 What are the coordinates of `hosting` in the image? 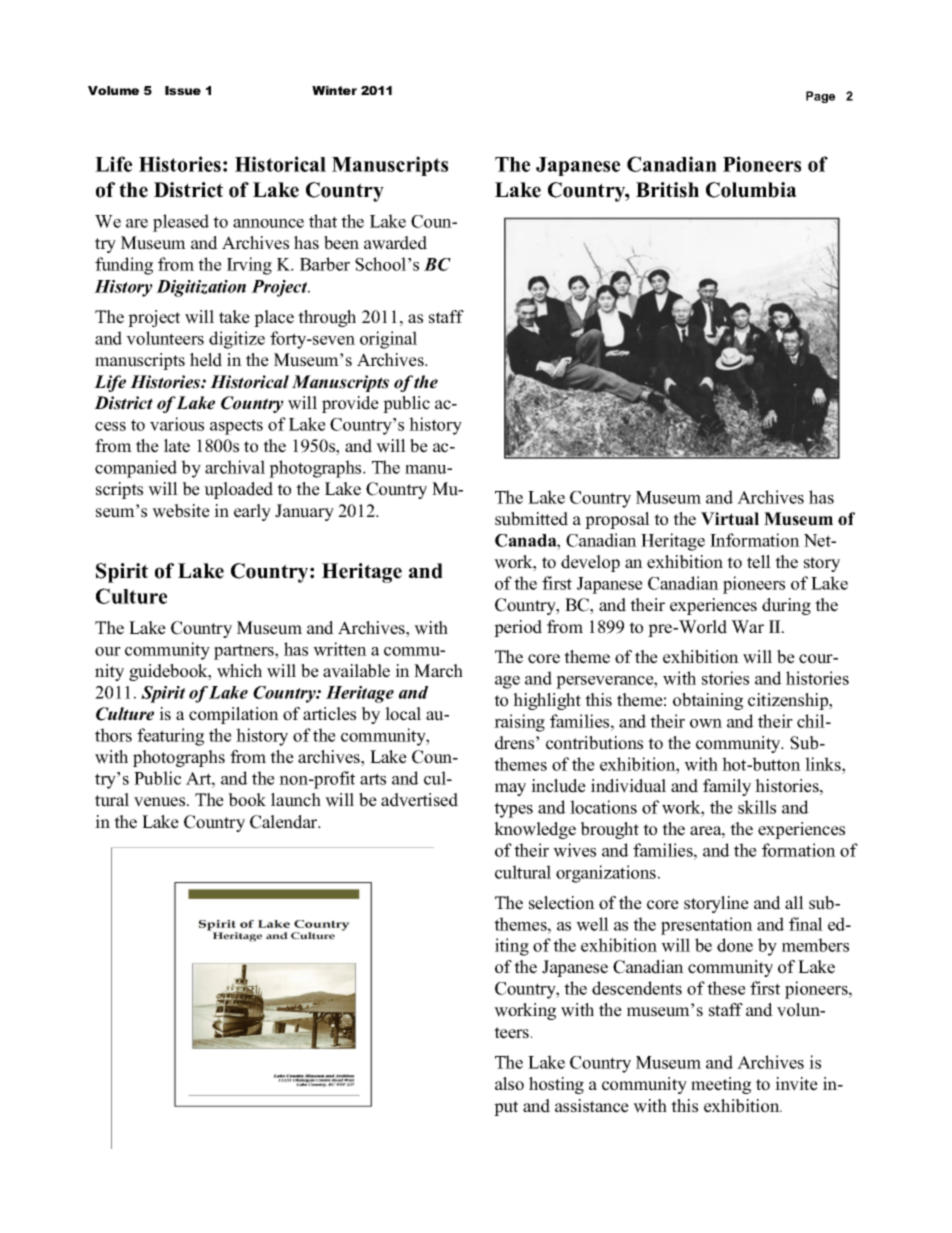 It's located at (556, 1085).
